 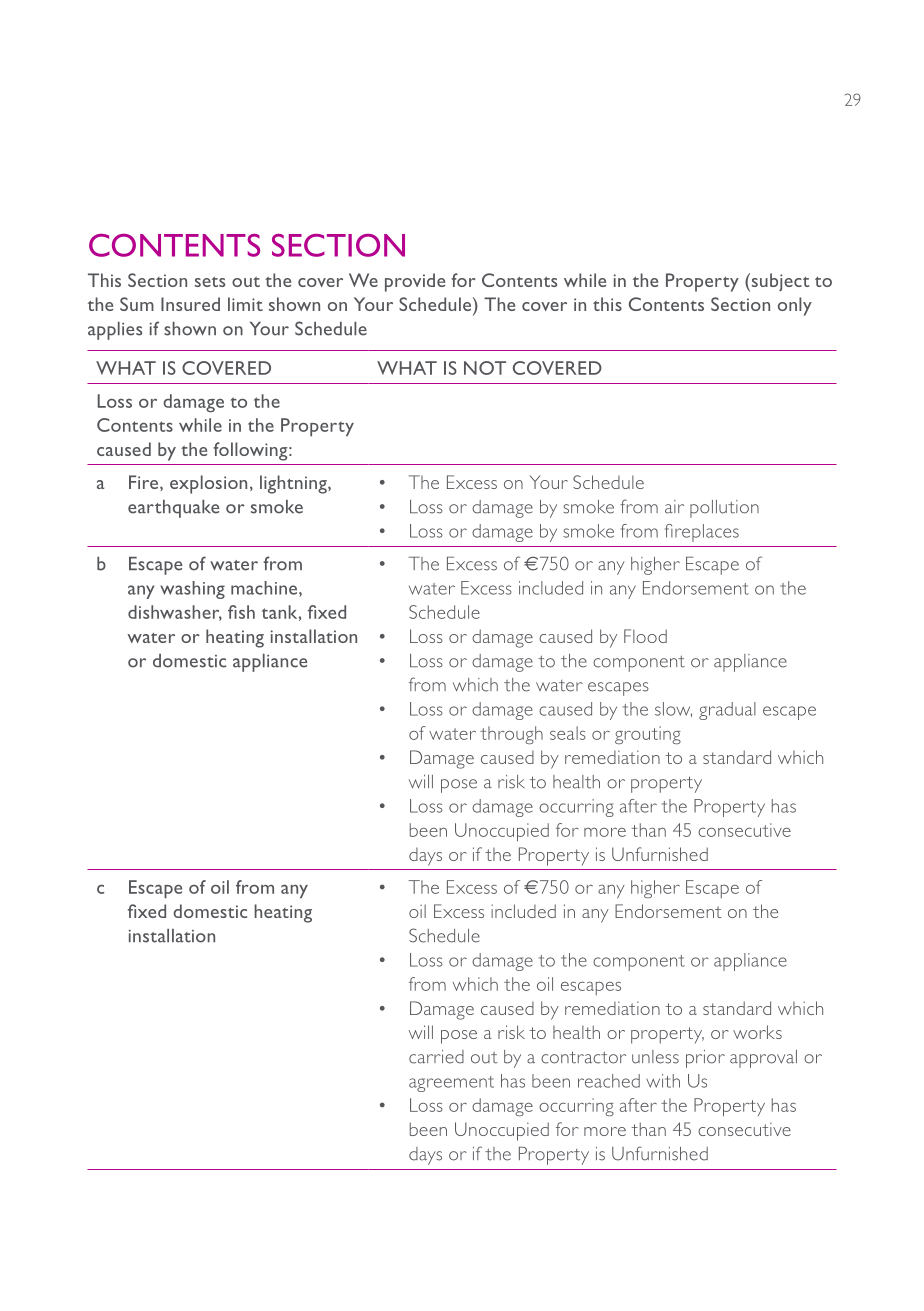 What do you see at coordinates (294, 484) in the document?
I see `lightning` at bounding box center [294, 484].
